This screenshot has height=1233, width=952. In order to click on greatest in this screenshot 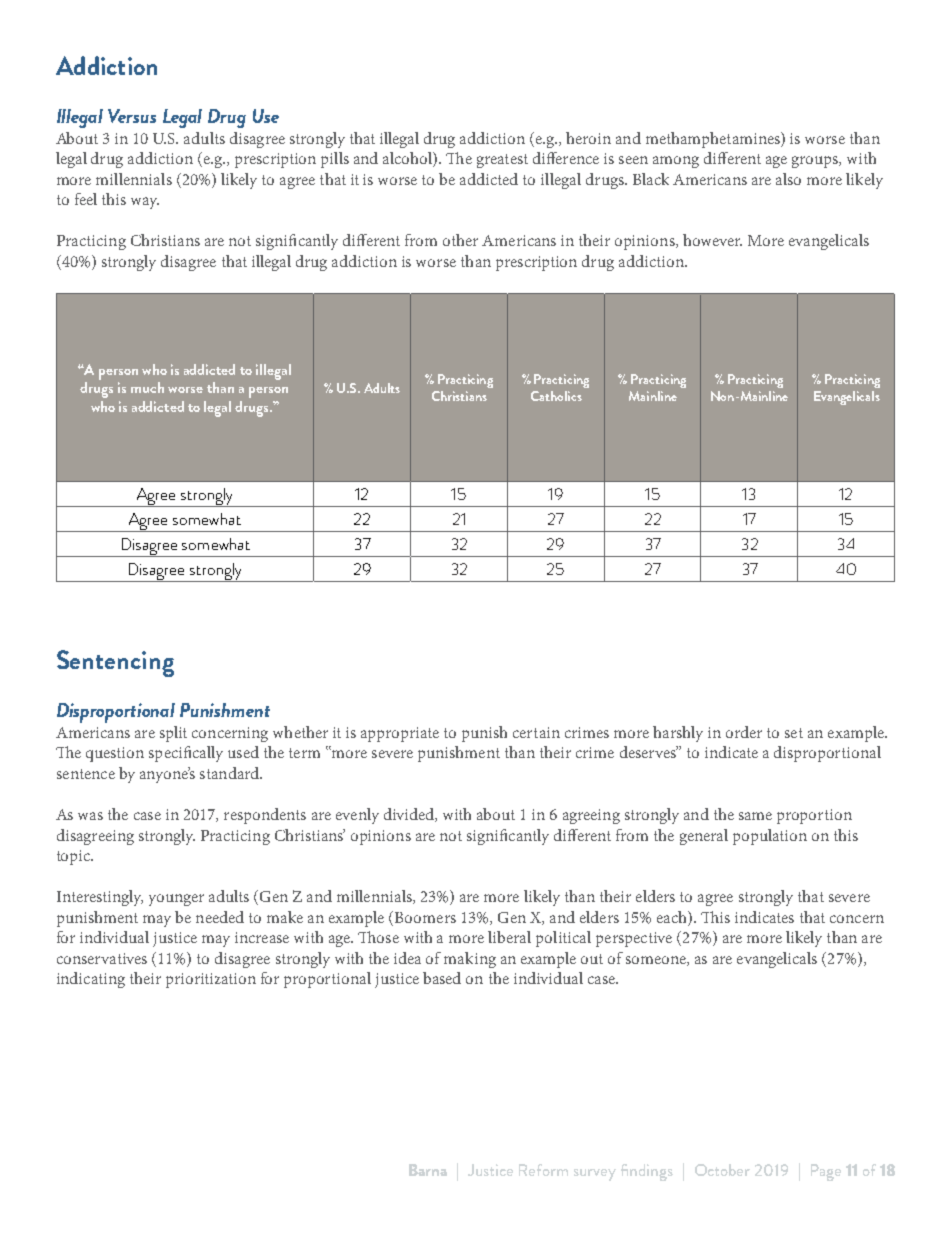, I will do `click(502, 161)`.
